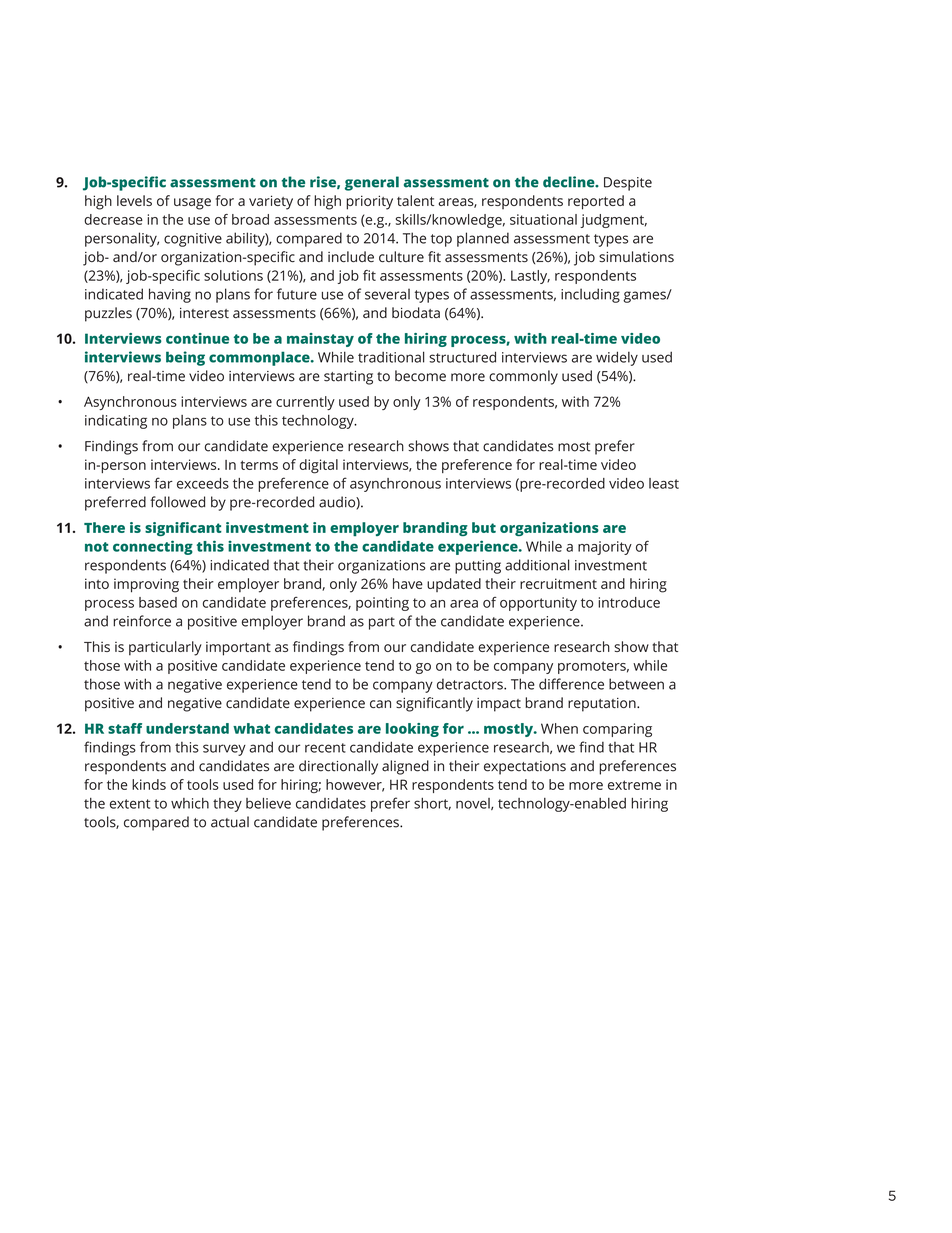  Describe the element at coordinates (192, 204) in the page. I see `usage` at that location.
